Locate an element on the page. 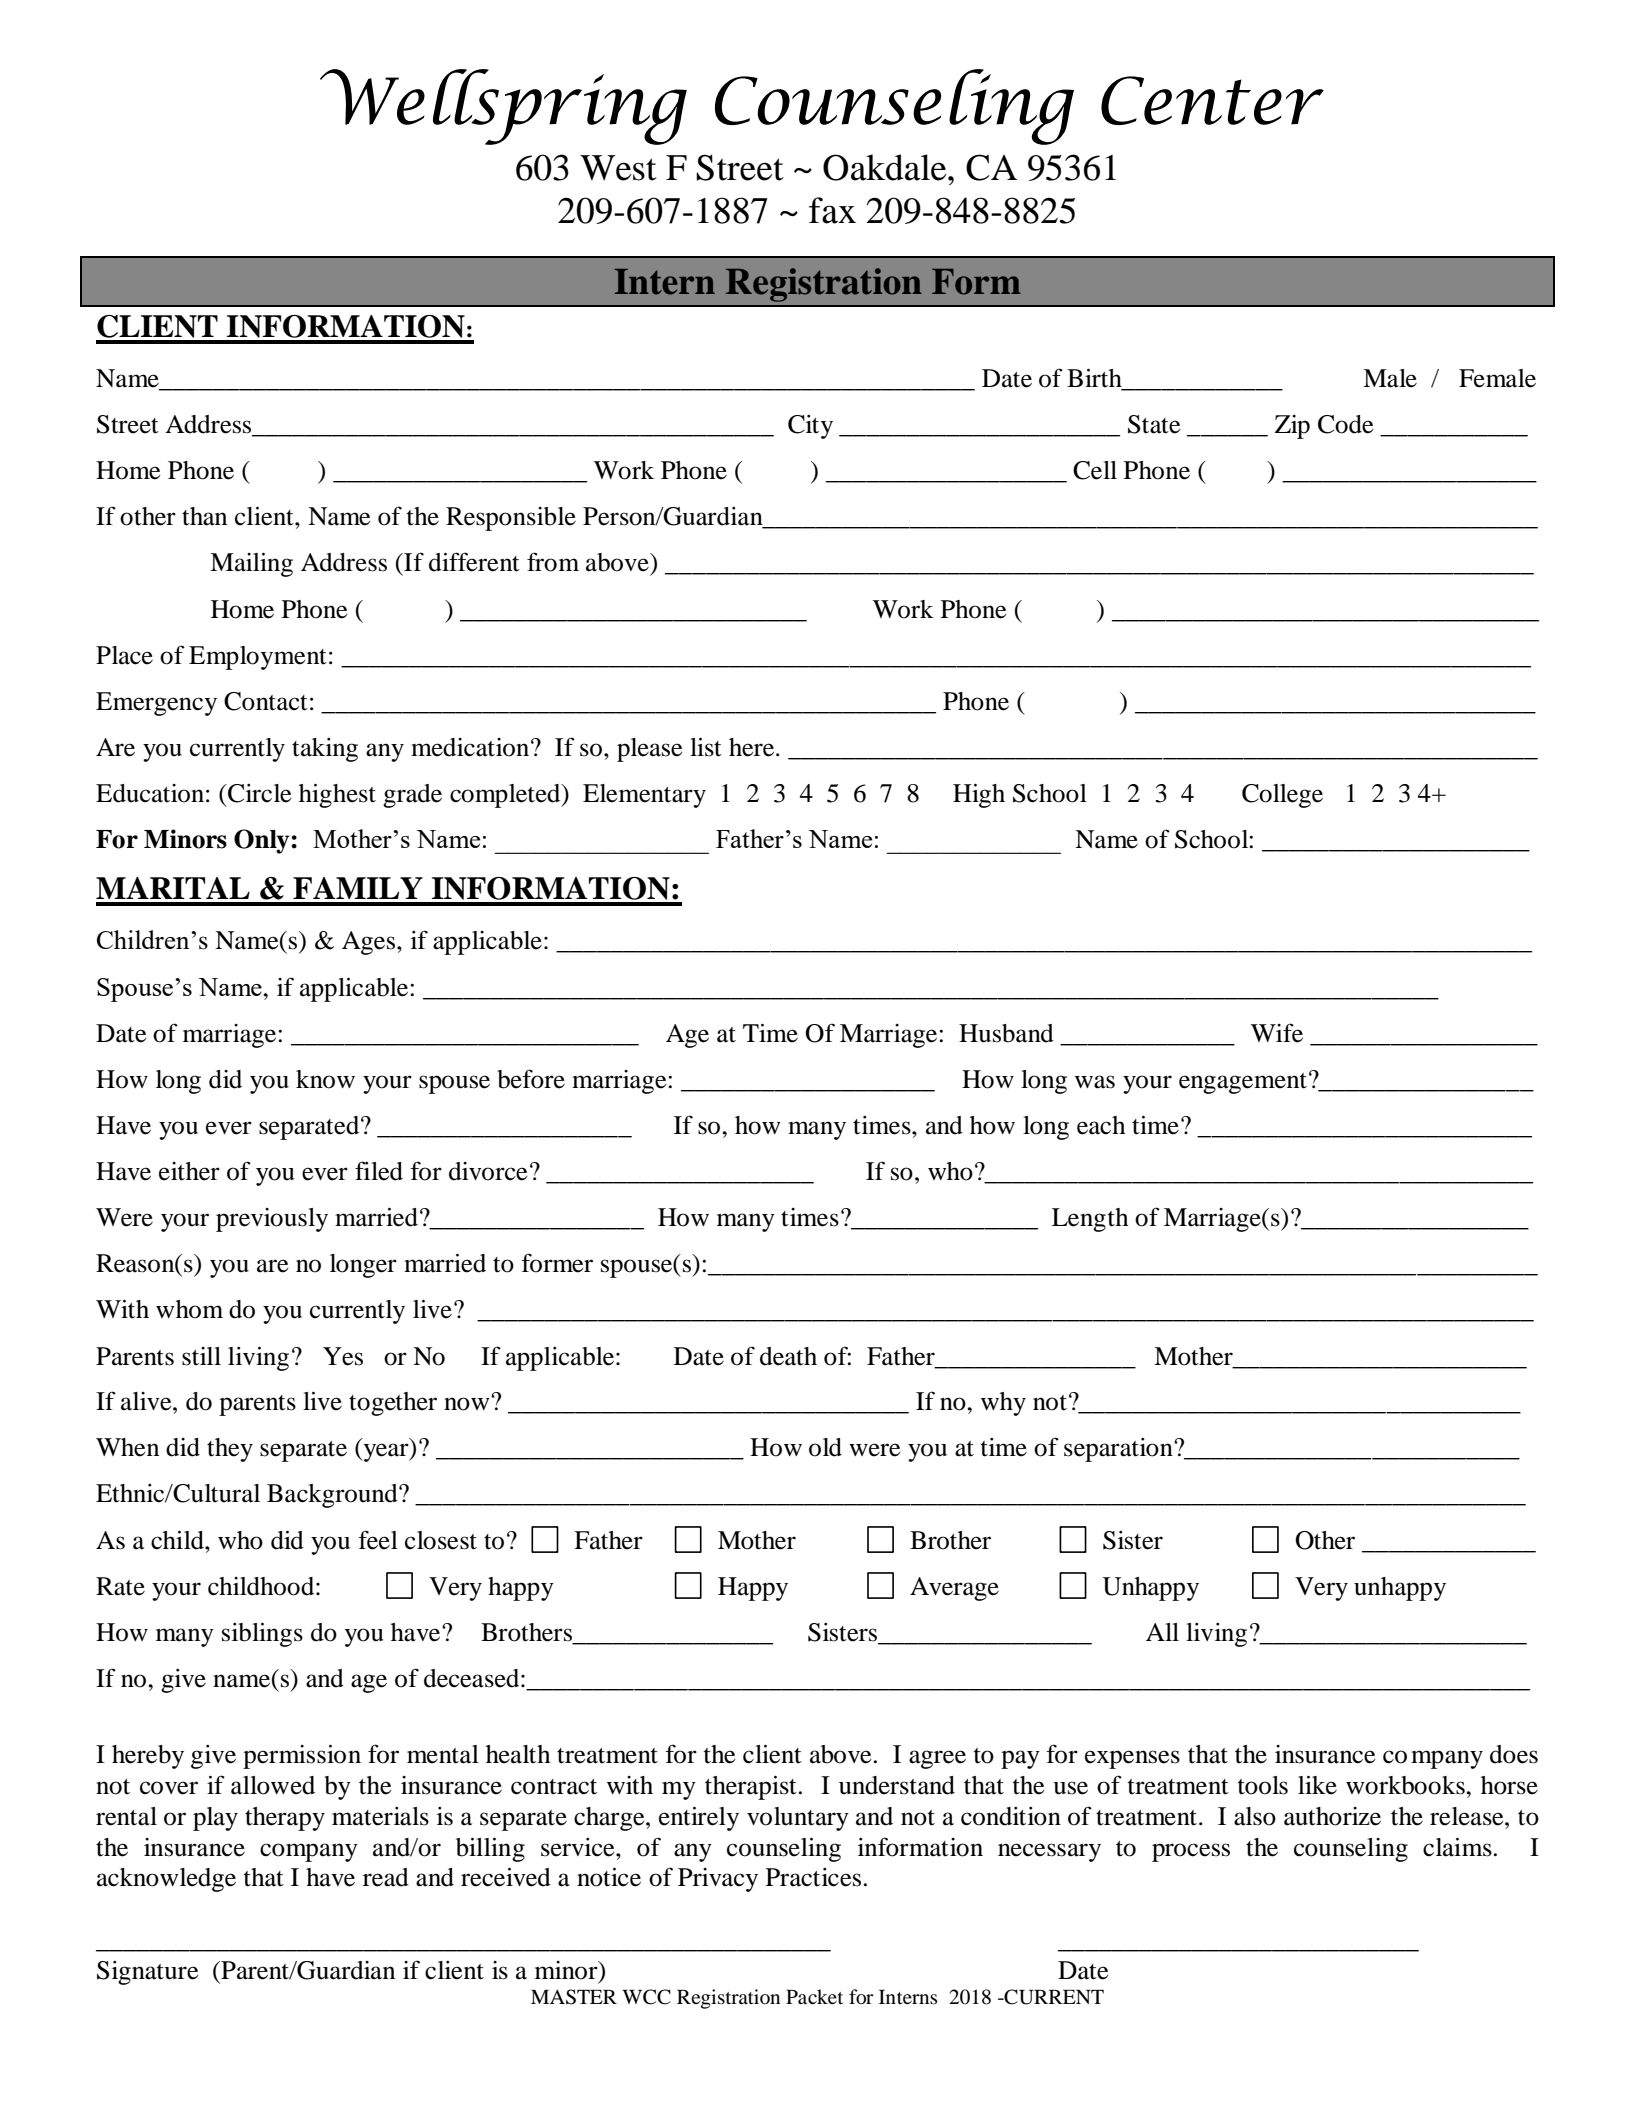  College is located at coordinates (1282, 796).
